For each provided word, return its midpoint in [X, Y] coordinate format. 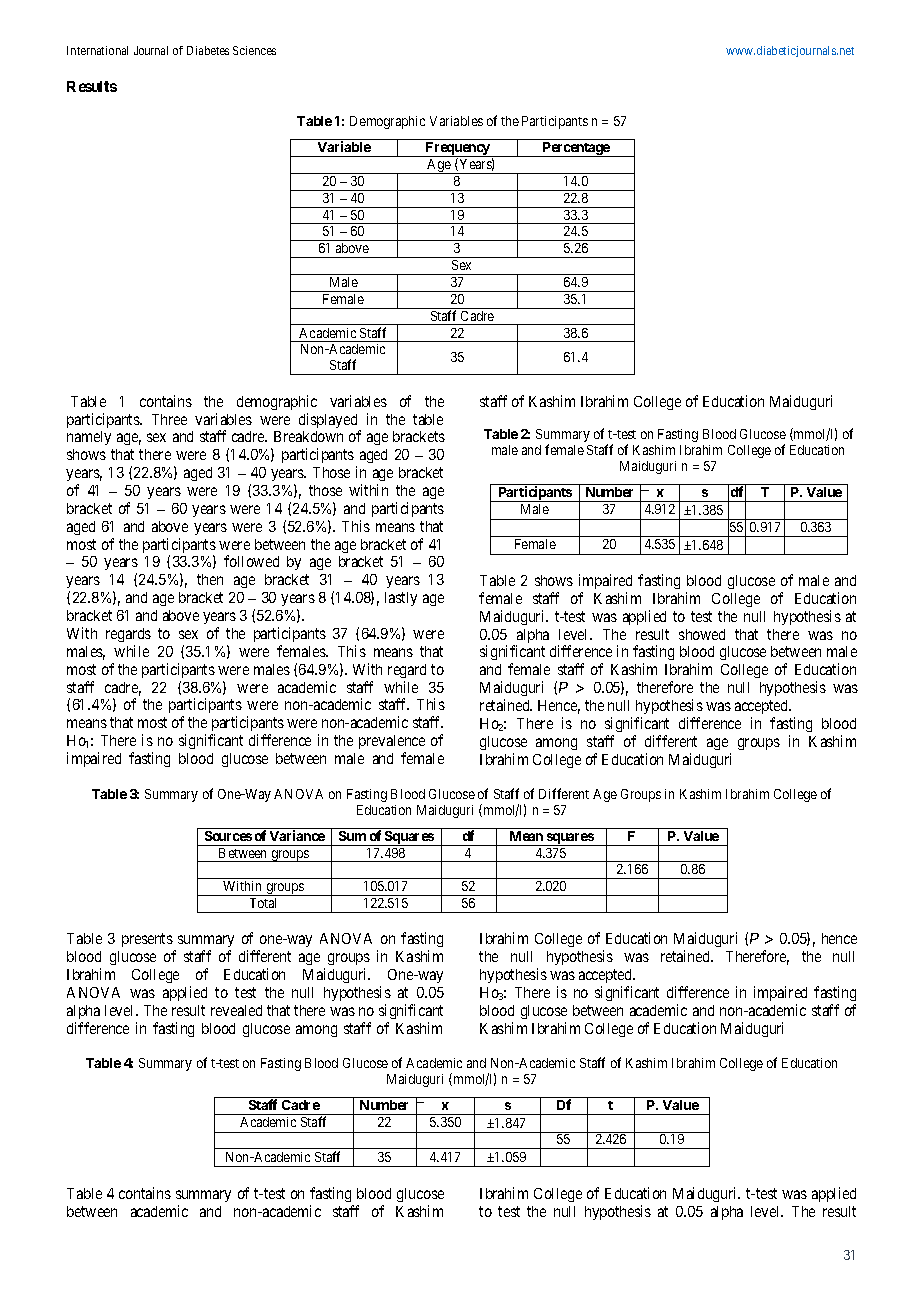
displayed [329, 422]
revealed [236, 1010]
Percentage [576, 149]
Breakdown [308, 436]
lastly [401, 599]
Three [169, 419]
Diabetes [208, 50]
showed [702, 634]
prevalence [392, 742]
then [210, 579]
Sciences [254, 50]
